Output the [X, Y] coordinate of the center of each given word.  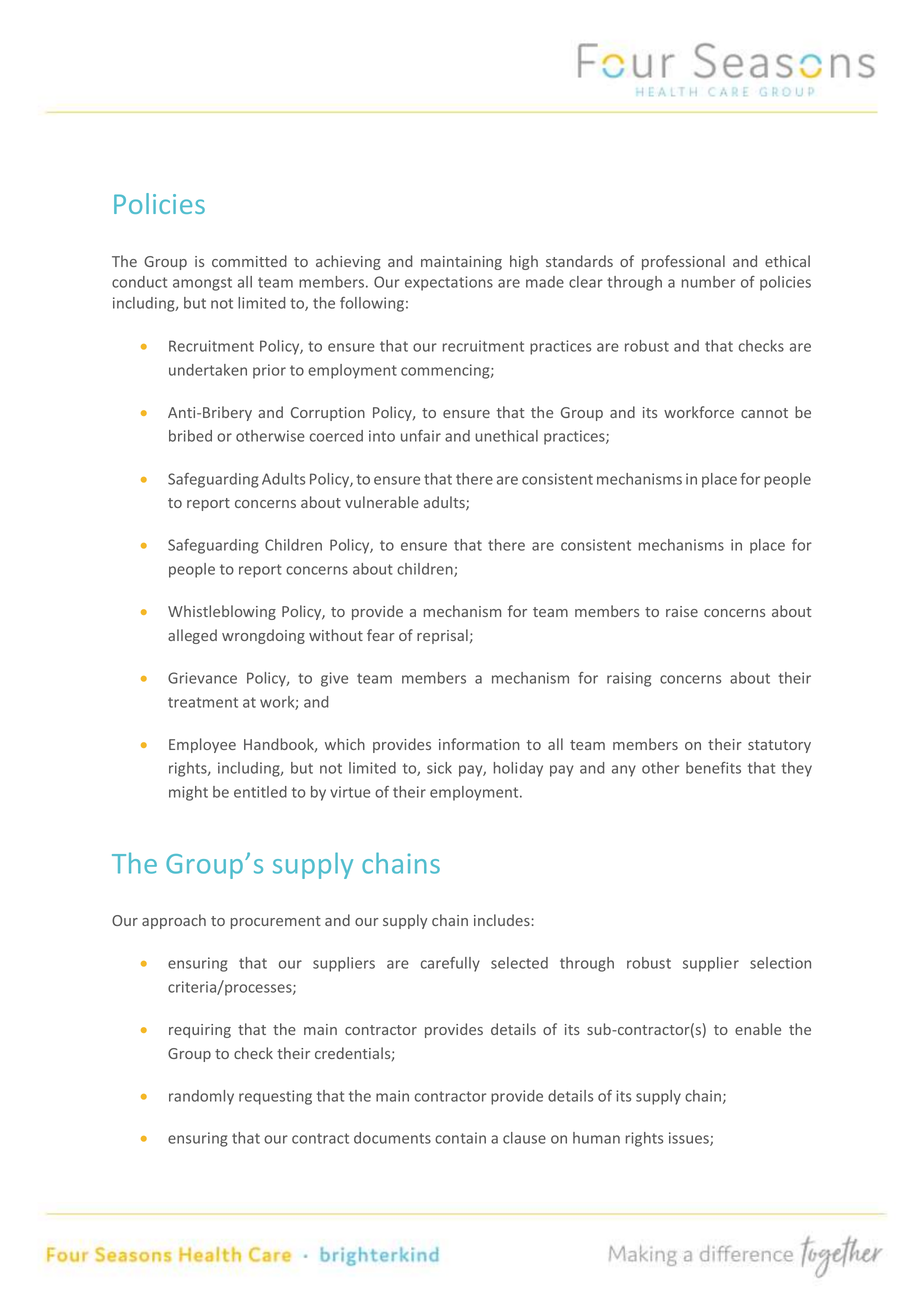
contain [460, 1138]
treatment [203, 702]
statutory [779, 746]
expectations [449, 283]
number [708, 282]
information [479, 744]
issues [690, 1139]
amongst [202, 284]
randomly [201, 1097]
